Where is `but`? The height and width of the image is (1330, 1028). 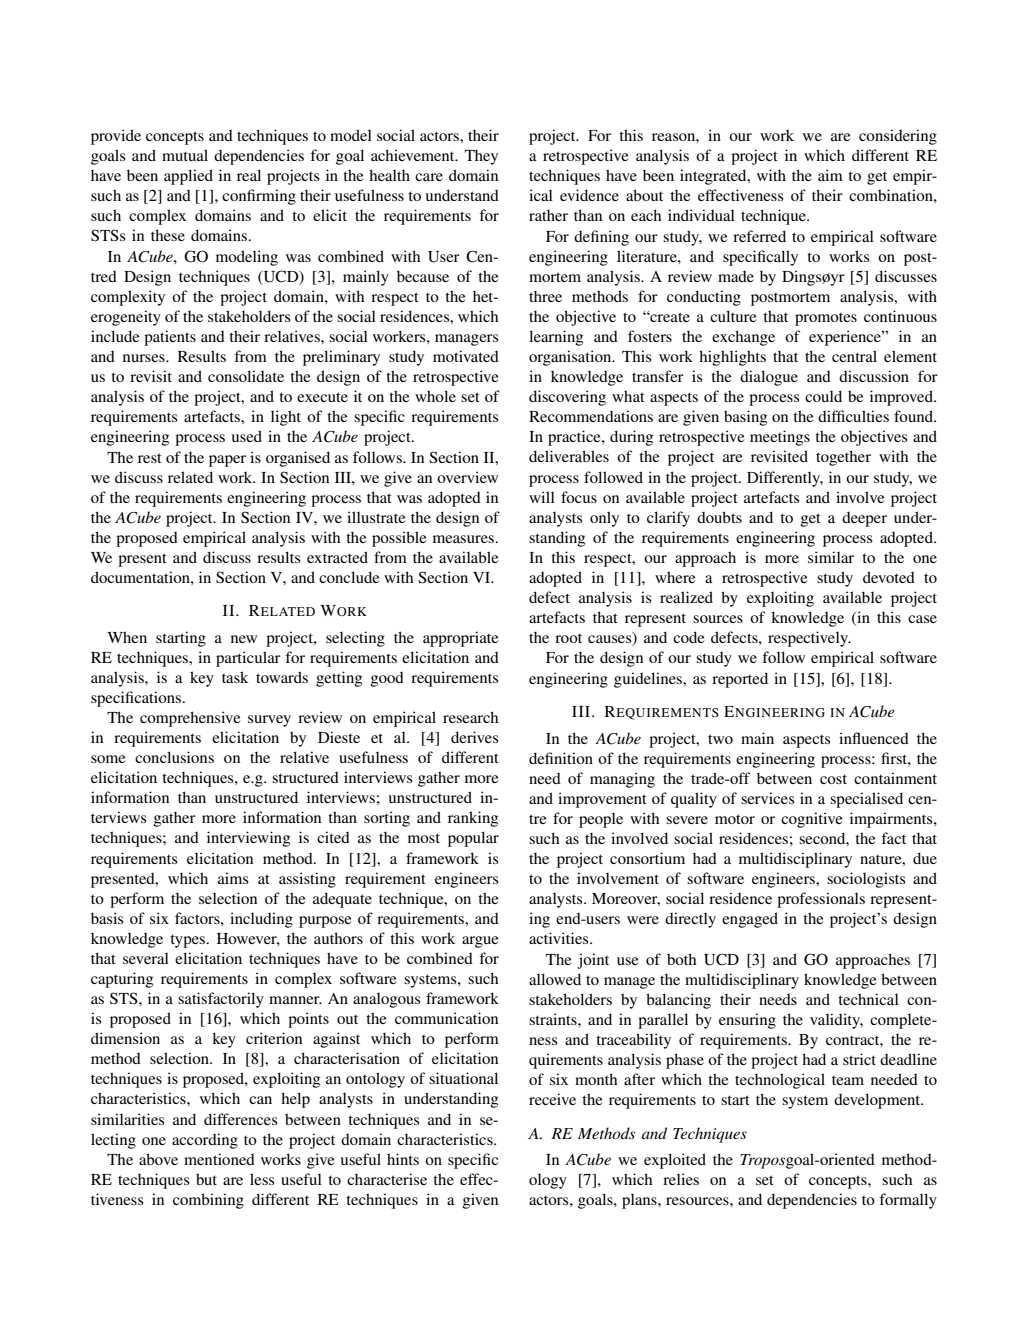
but is located at coordinates (206, 1179).
